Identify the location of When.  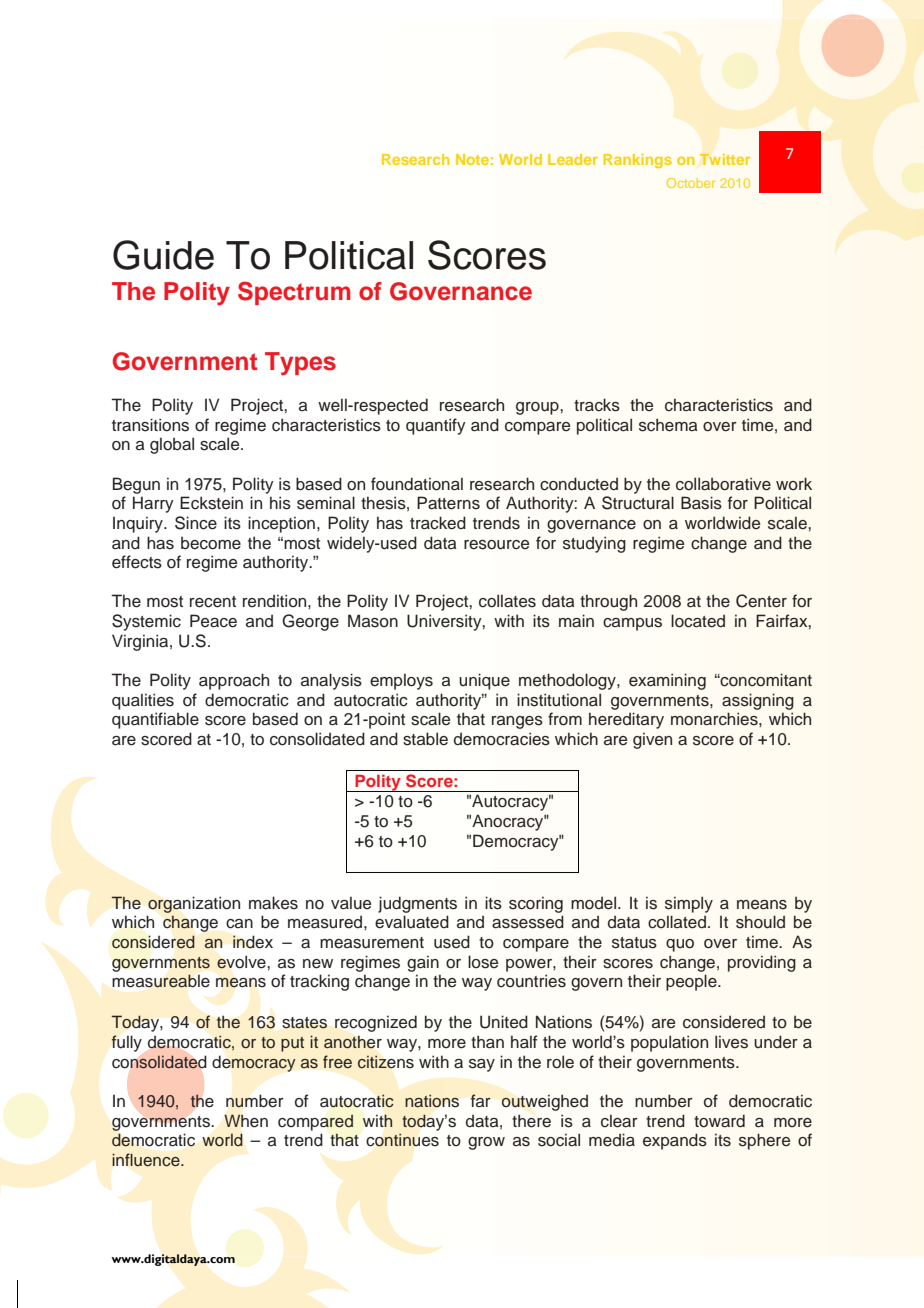
(246, 1121).
